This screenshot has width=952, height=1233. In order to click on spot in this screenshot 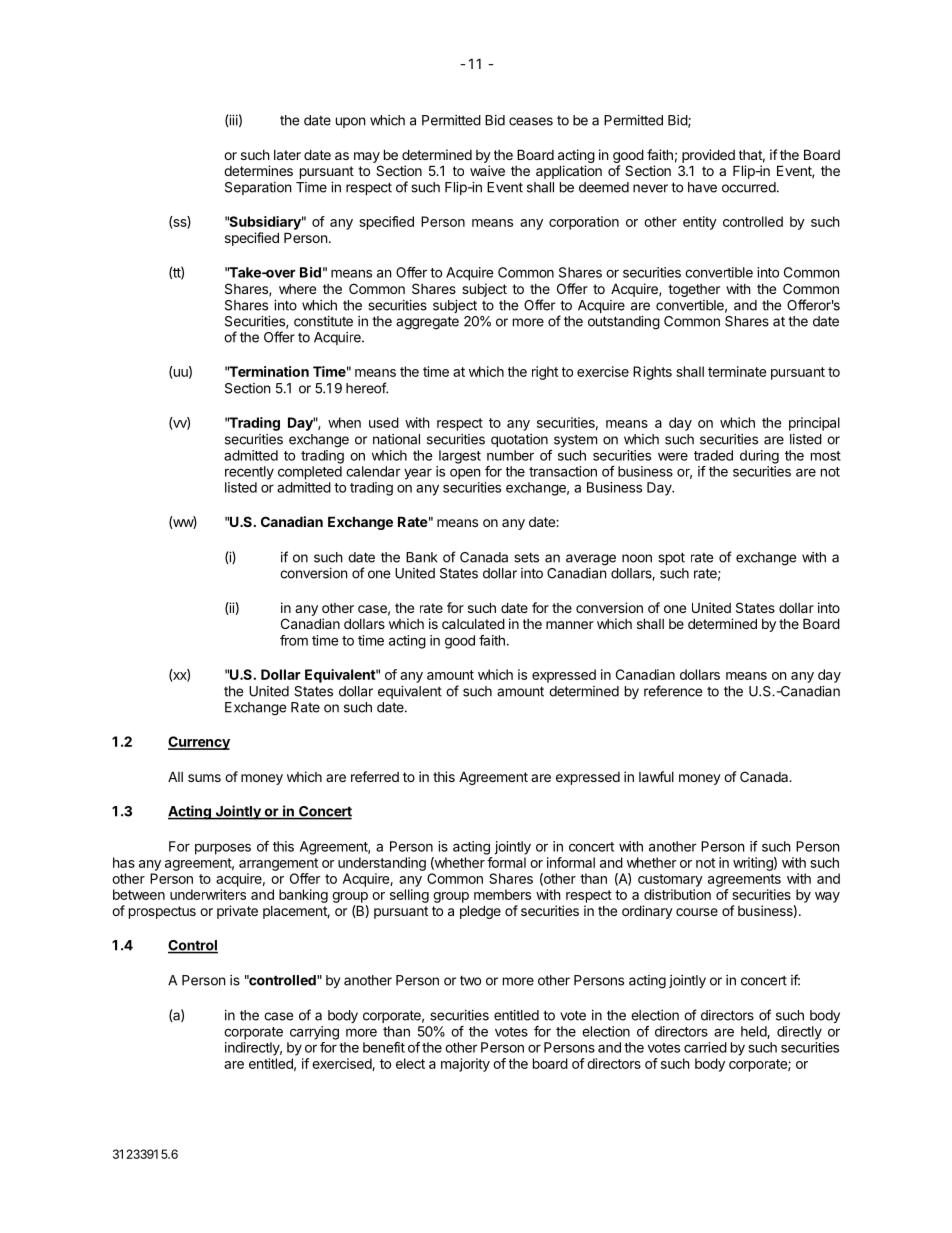, I will do `click(671, 558)`.
